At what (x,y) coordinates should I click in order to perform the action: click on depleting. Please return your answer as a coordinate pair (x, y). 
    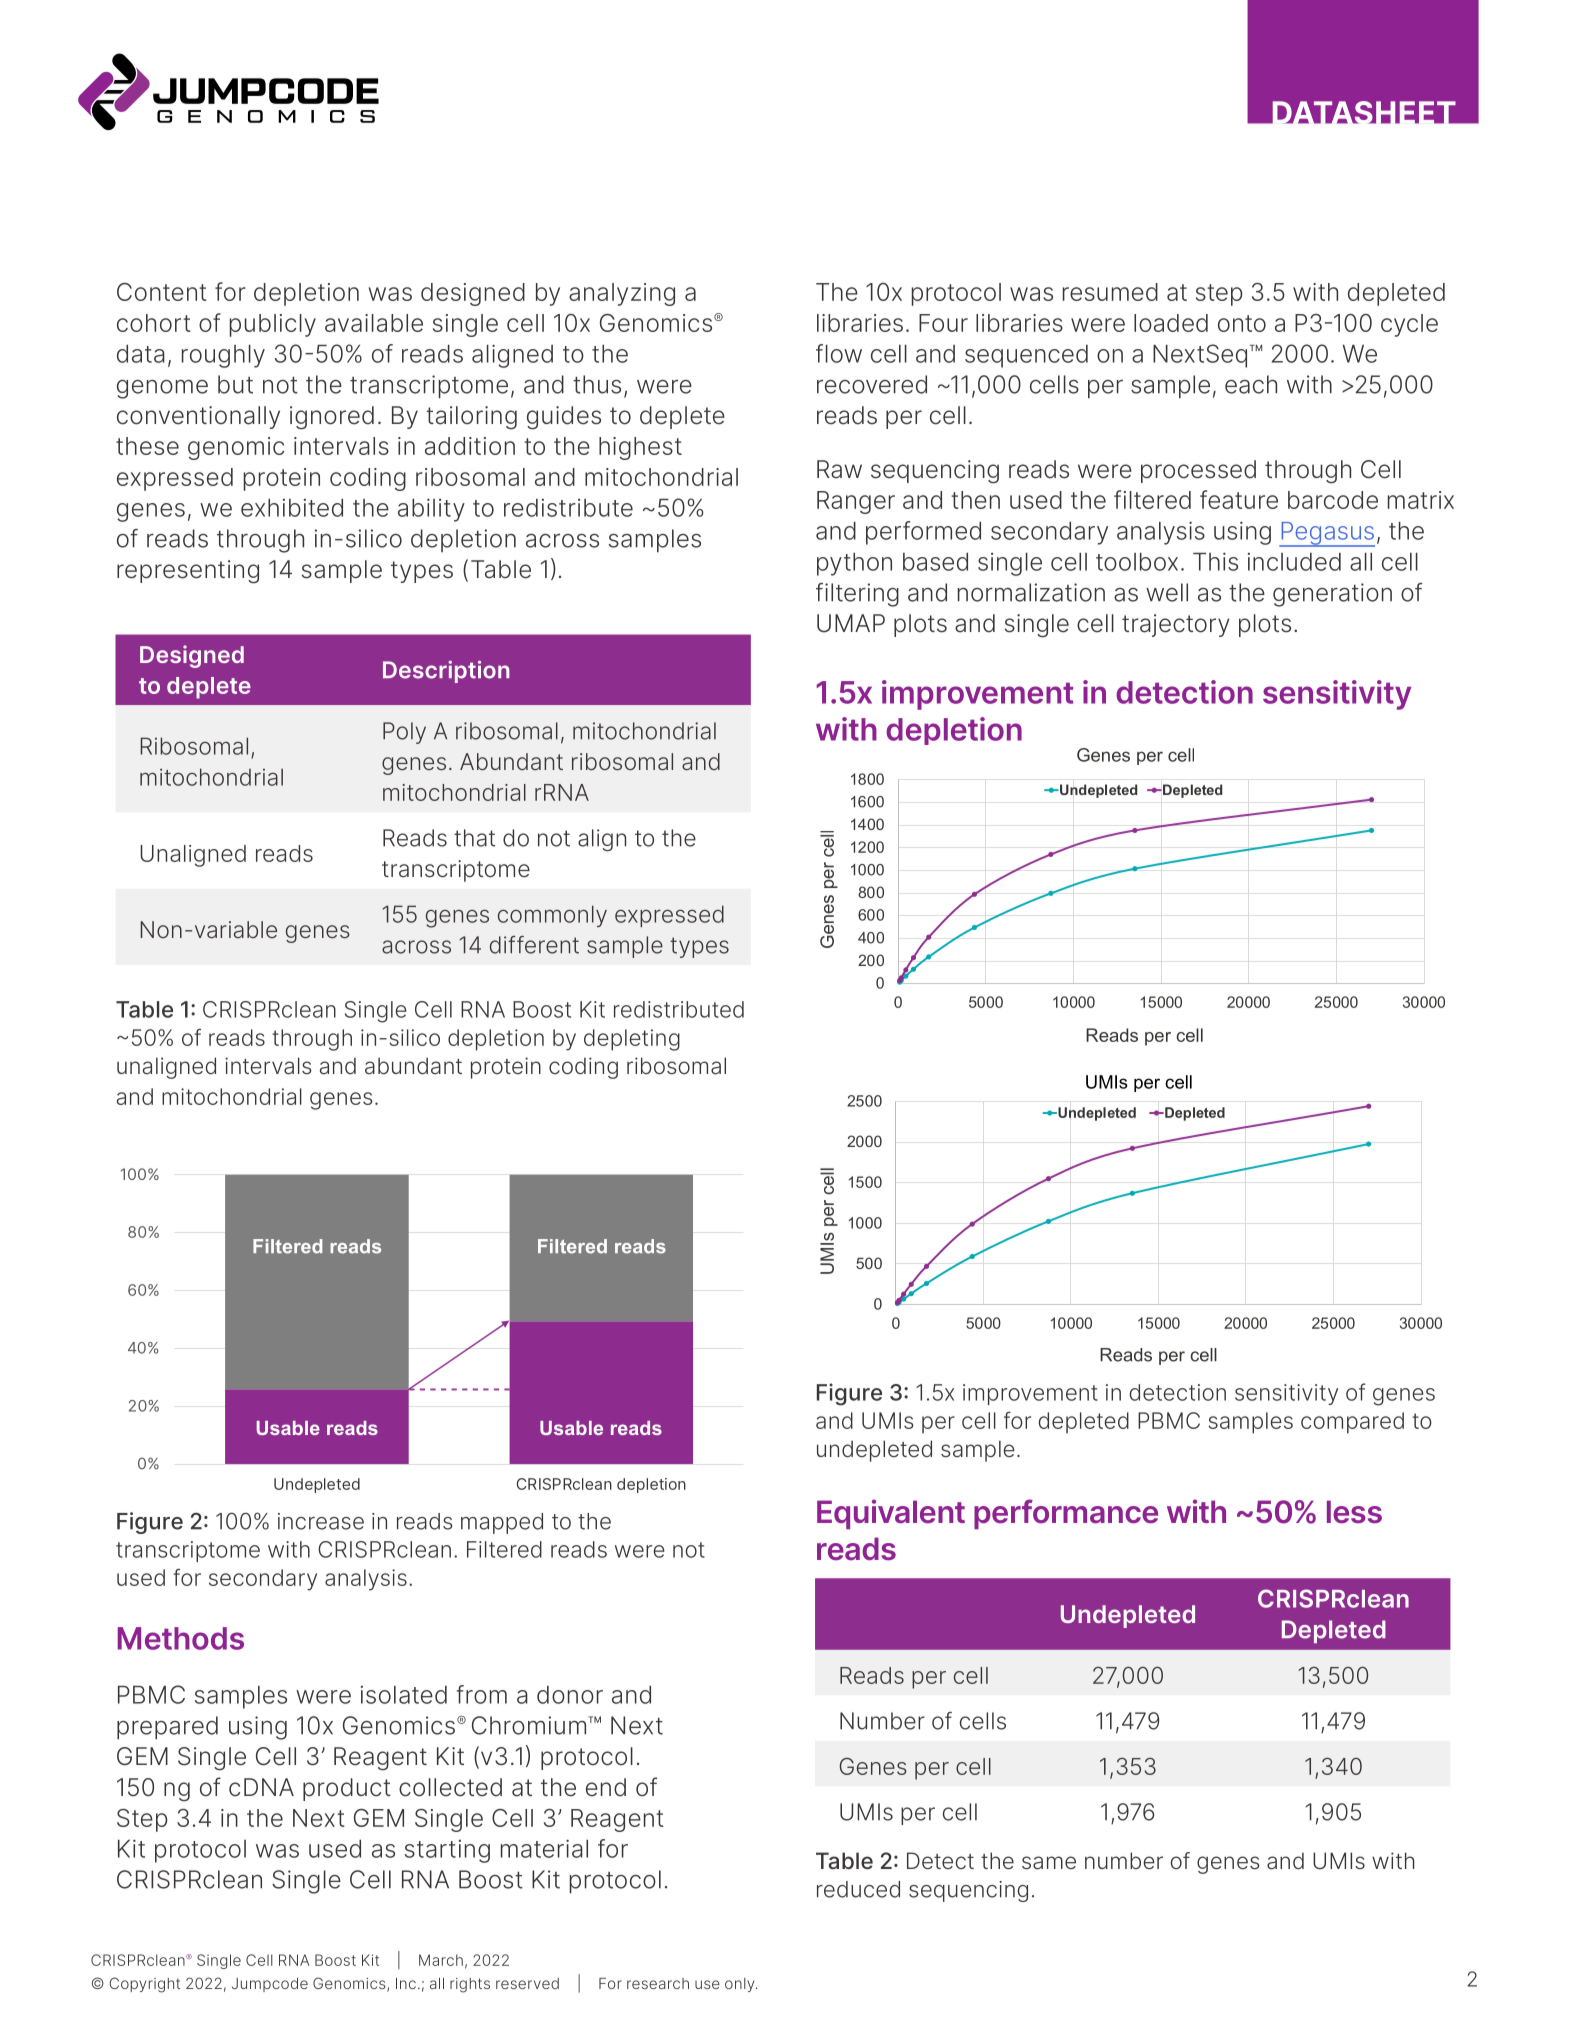
    Looking at the image, I should click on (632, 1040).
